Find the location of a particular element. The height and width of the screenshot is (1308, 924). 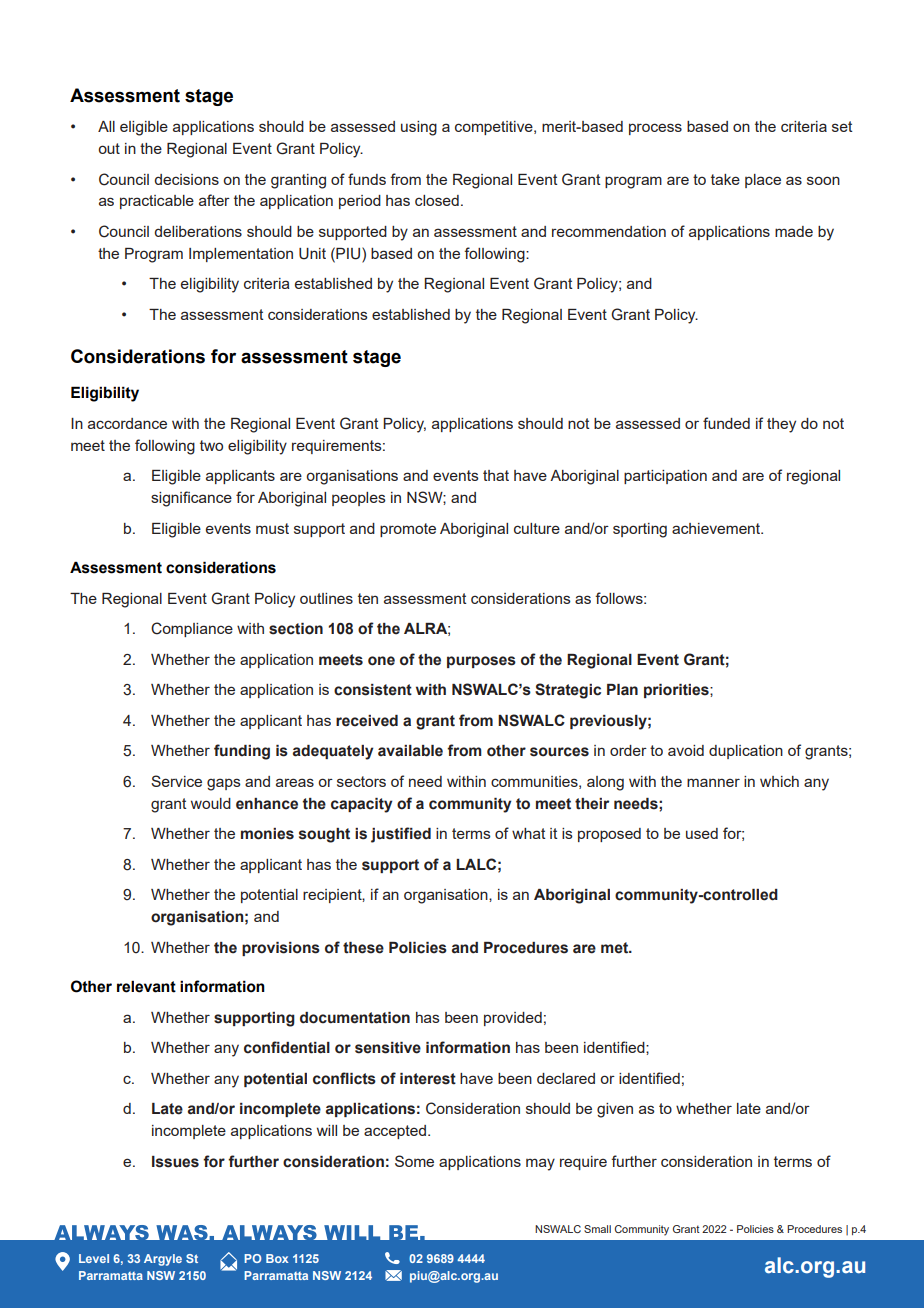

two is located at coordinates (211, 445).
